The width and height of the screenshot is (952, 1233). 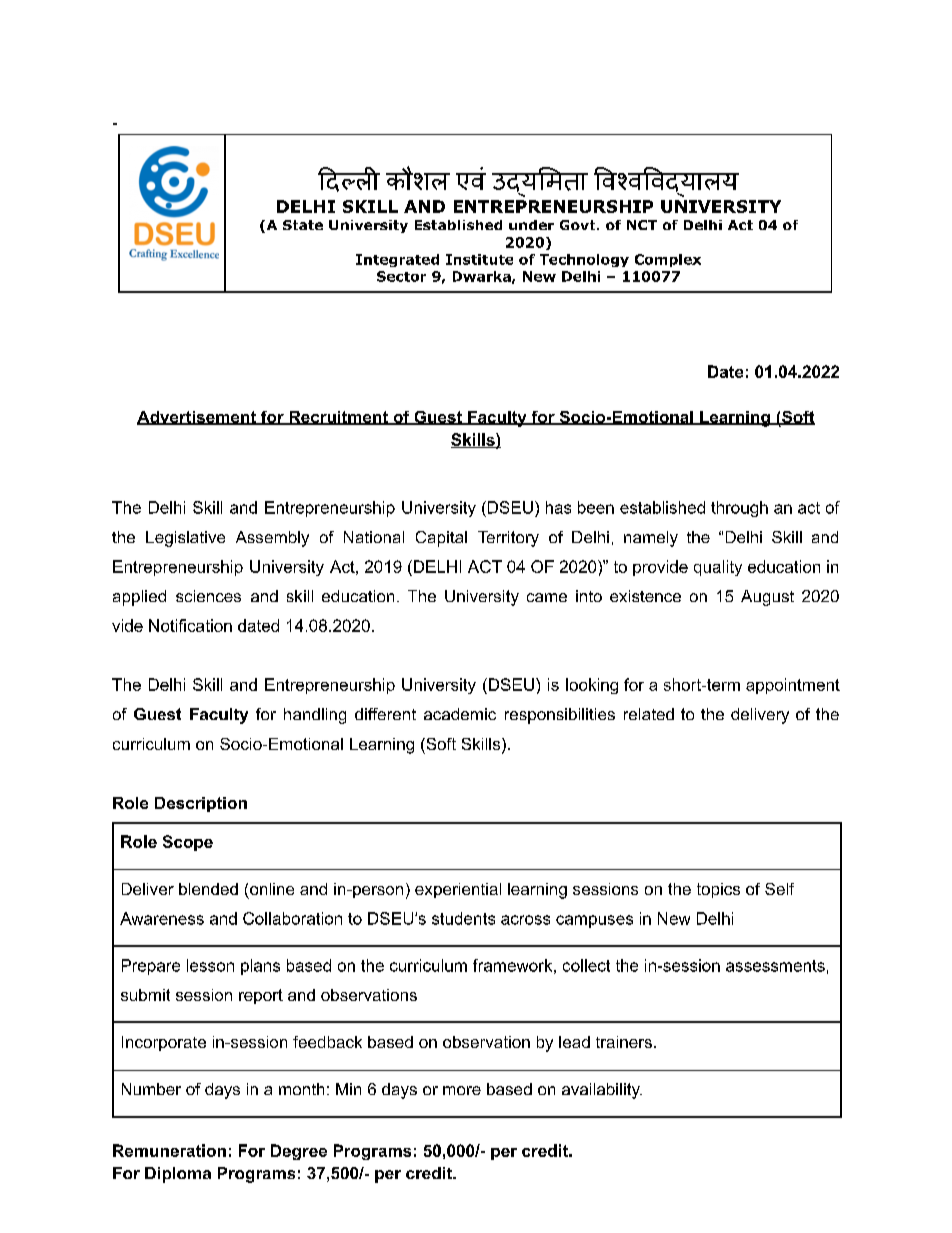 I want to click on sciences, so click(x=208, y=596).
